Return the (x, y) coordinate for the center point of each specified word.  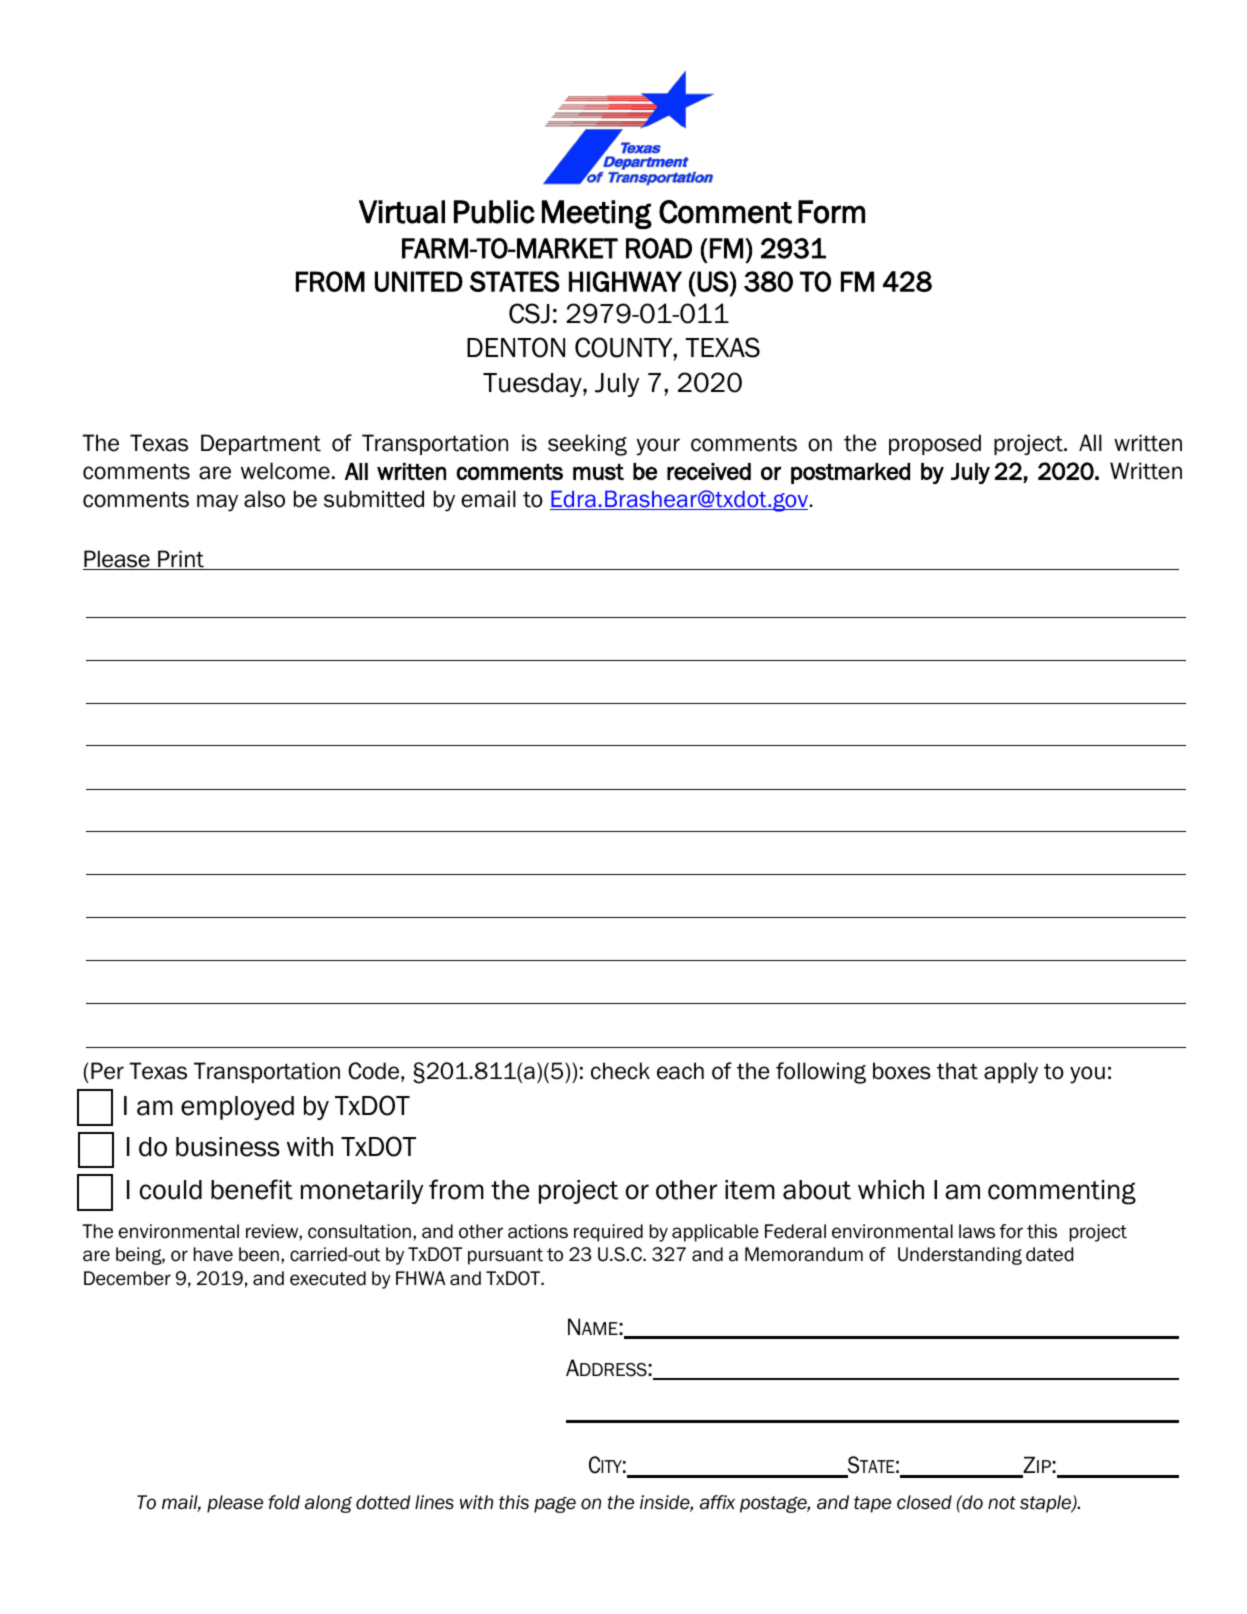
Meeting (597, 214)
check (620, 1071)
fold (284, 1502)
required (608, 1233)
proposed (935, 444)
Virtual (402, 212)
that (957, 1071)
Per (107, 1071)
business (228, 1147)
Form (831, 212)
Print (181, 560)
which (891, 1190)
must (598, 472)
